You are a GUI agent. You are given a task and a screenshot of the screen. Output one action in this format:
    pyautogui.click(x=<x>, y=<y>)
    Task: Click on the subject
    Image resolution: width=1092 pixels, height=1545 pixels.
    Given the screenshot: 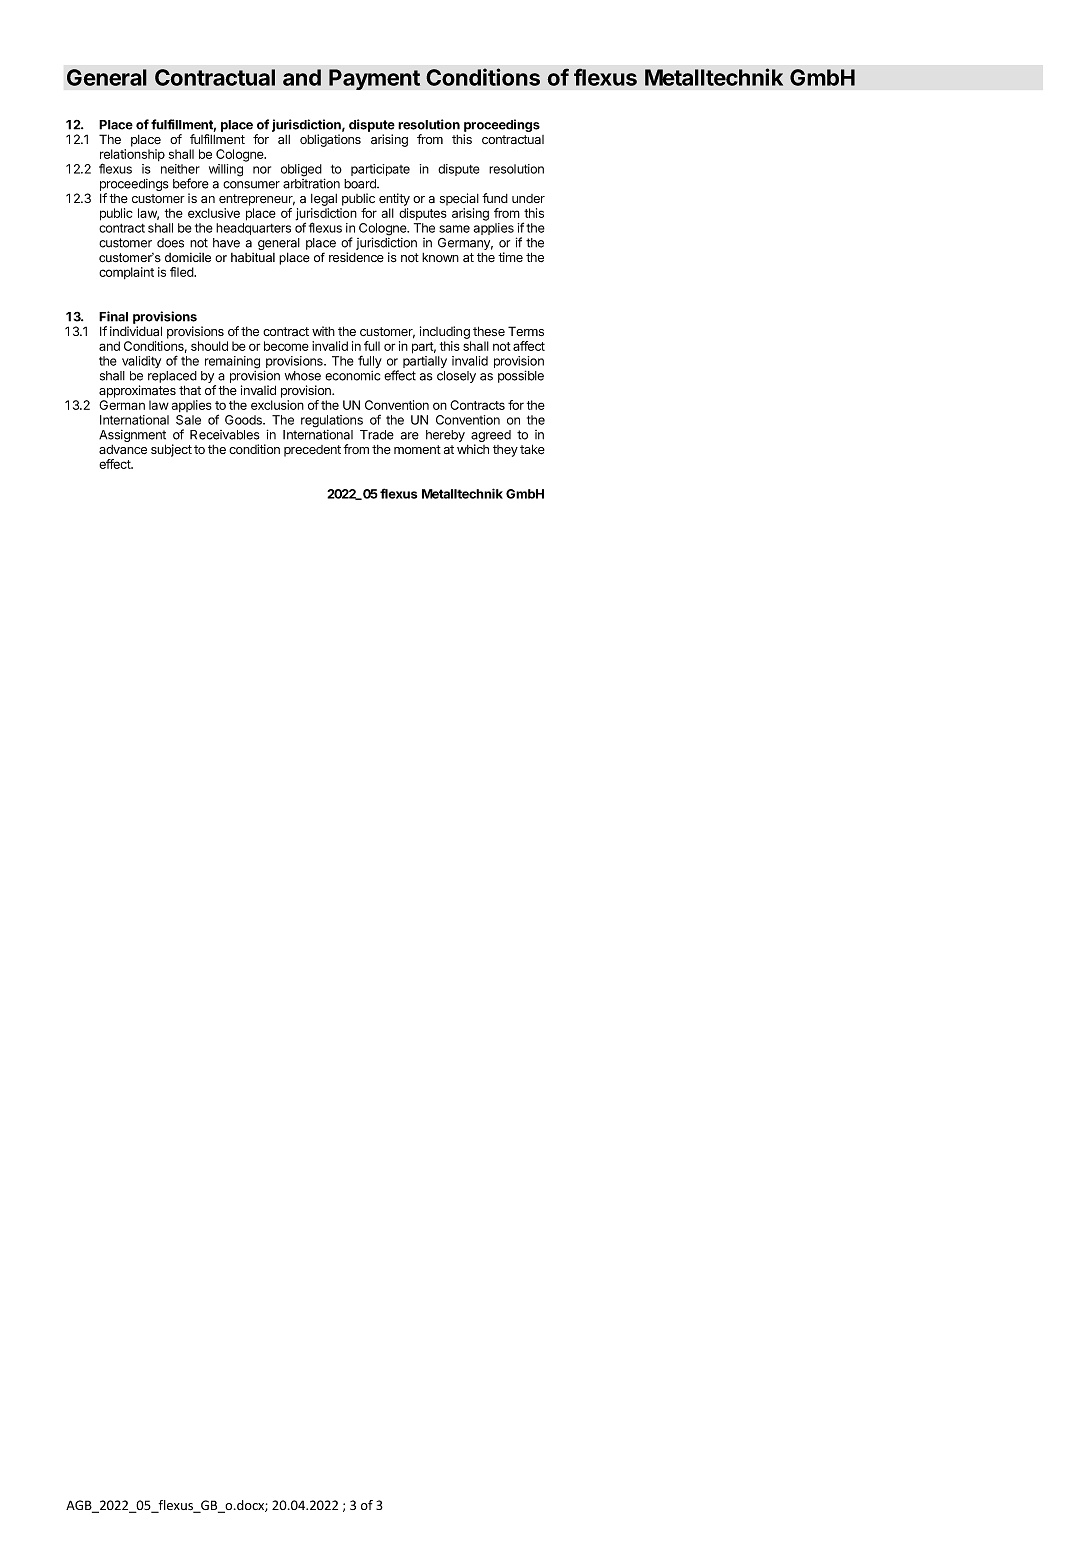 What is the action you would take?
    pyautogui.click(x=171, y=450)
